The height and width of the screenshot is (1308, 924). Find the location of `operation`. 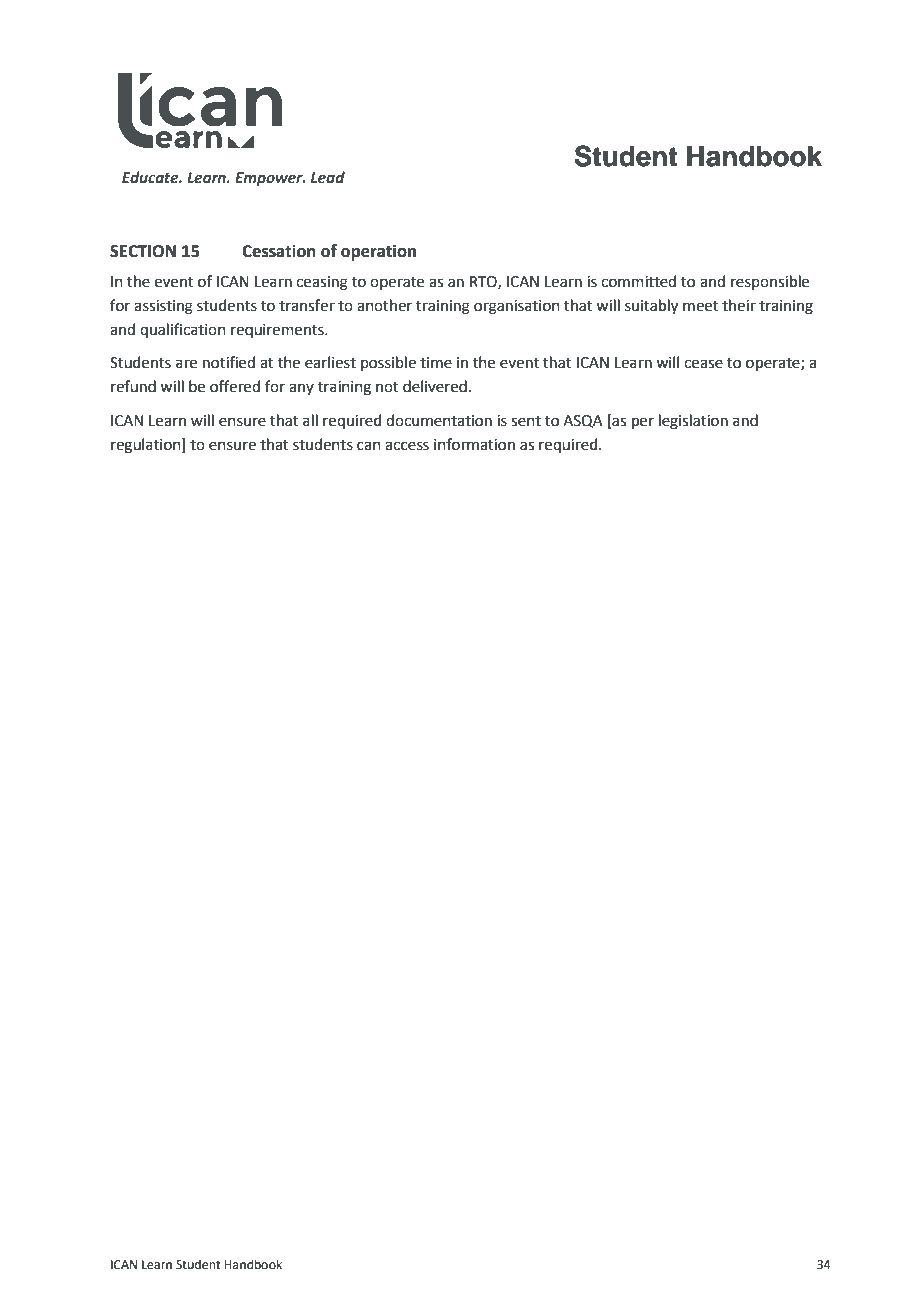

operation is located at coordinates (378, 252).
